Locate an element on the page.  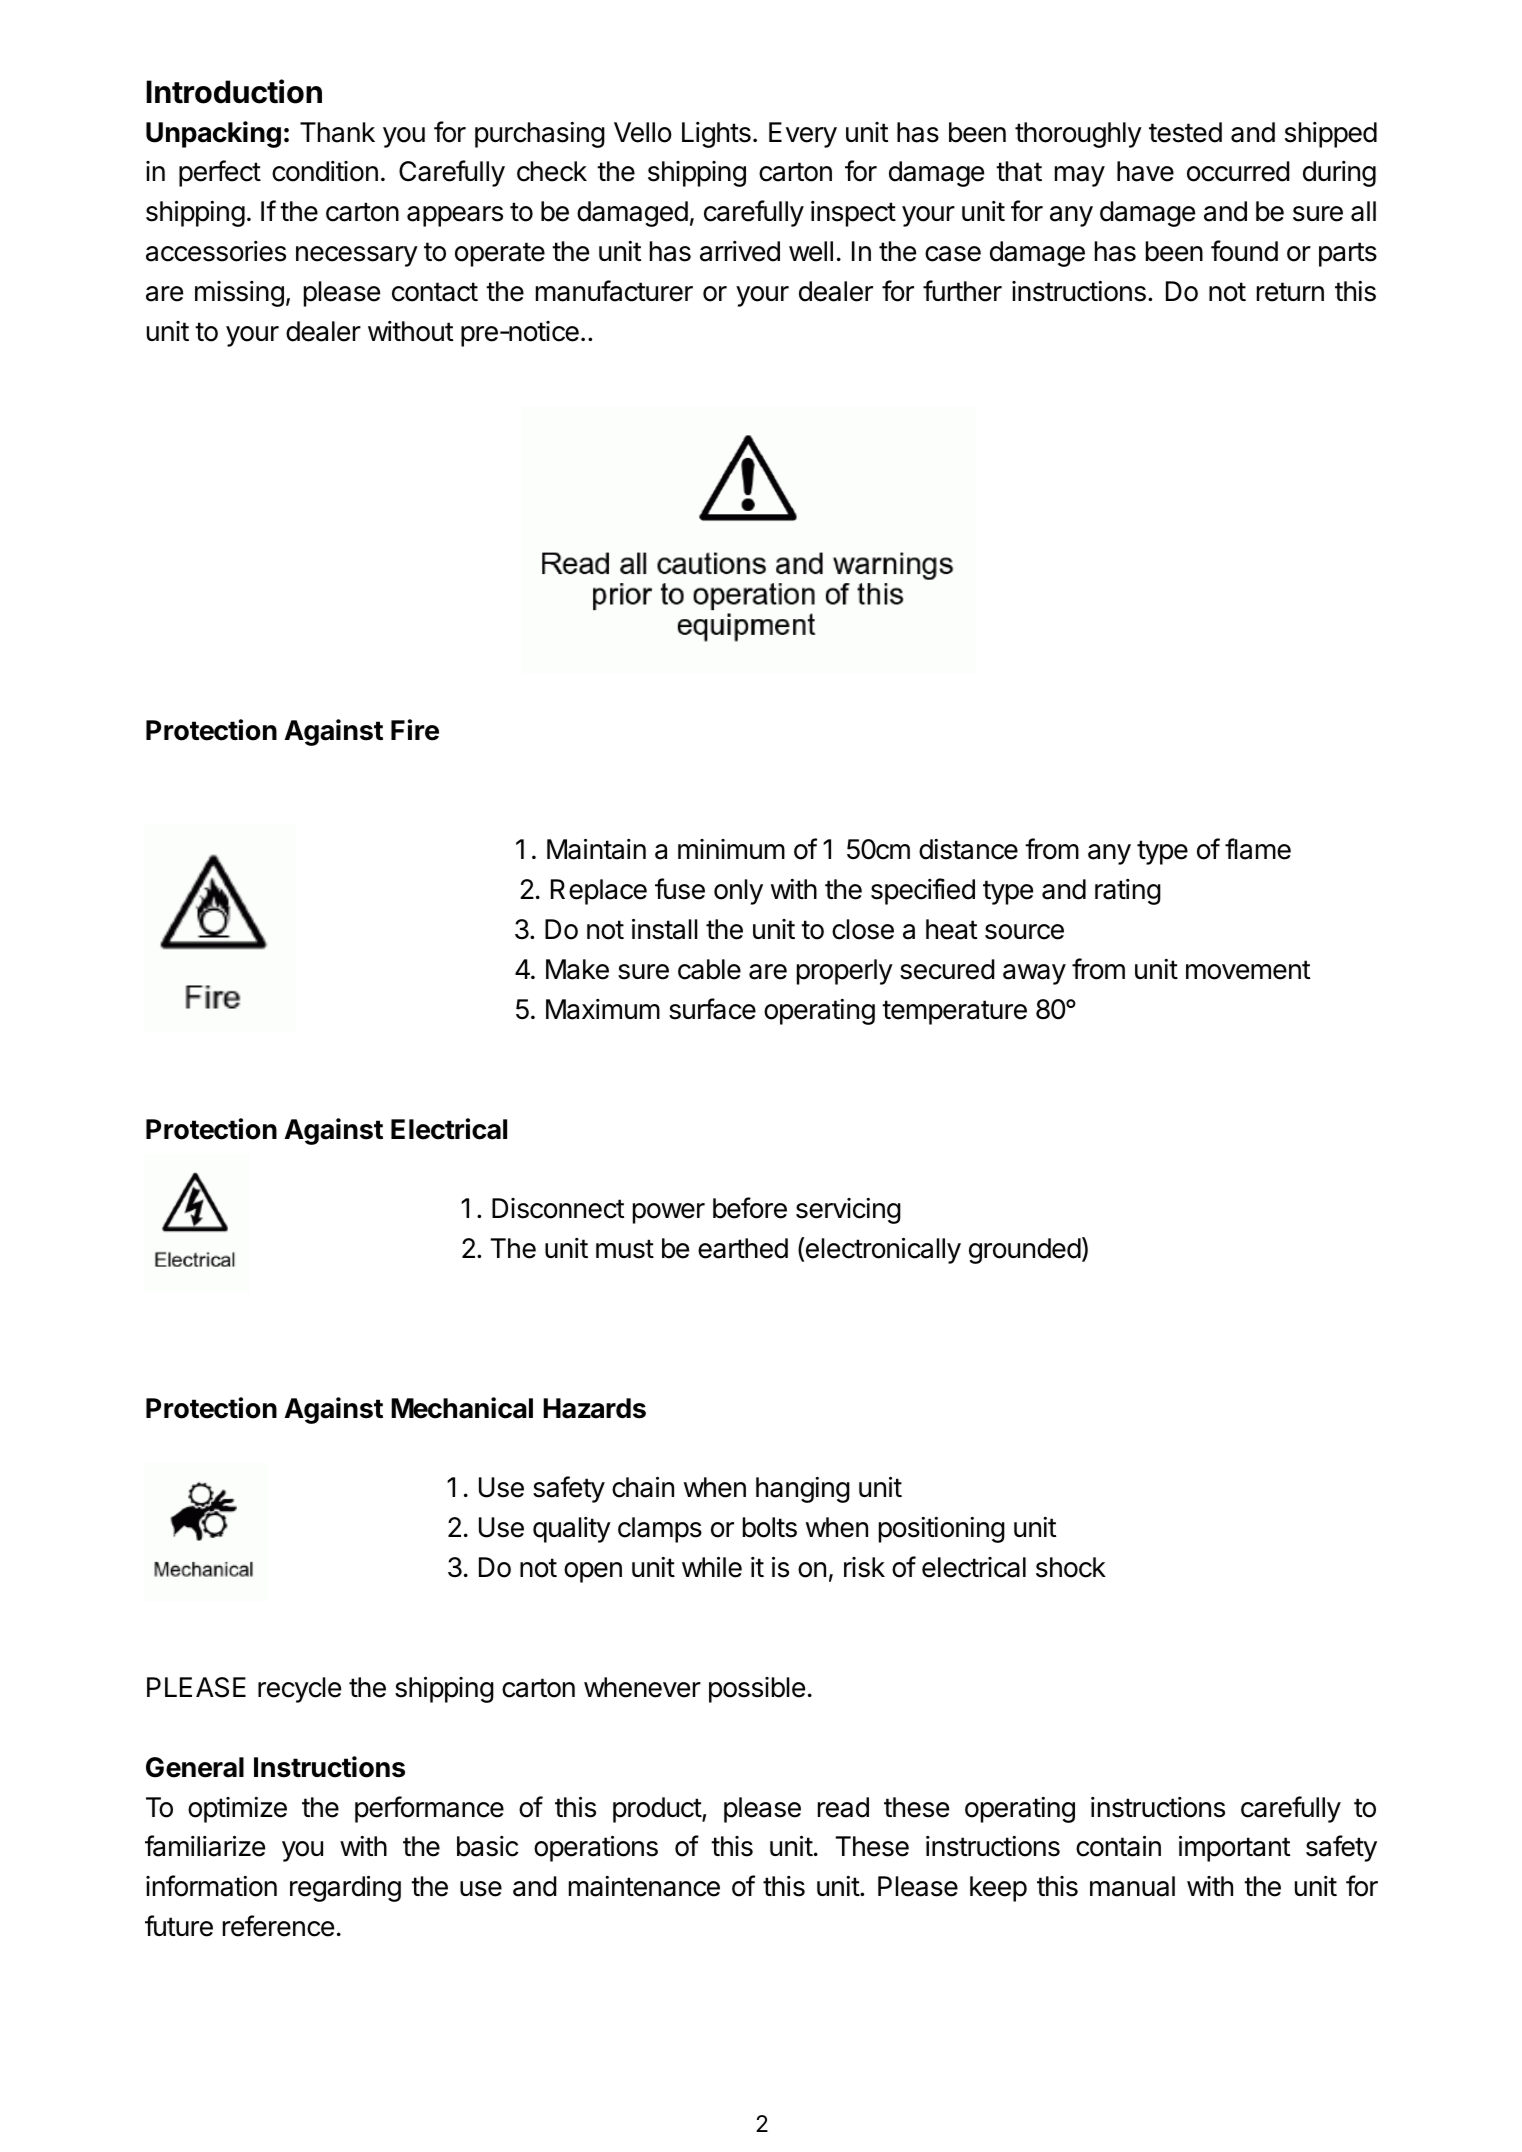
important is located at coordinates (1234, 1848).
